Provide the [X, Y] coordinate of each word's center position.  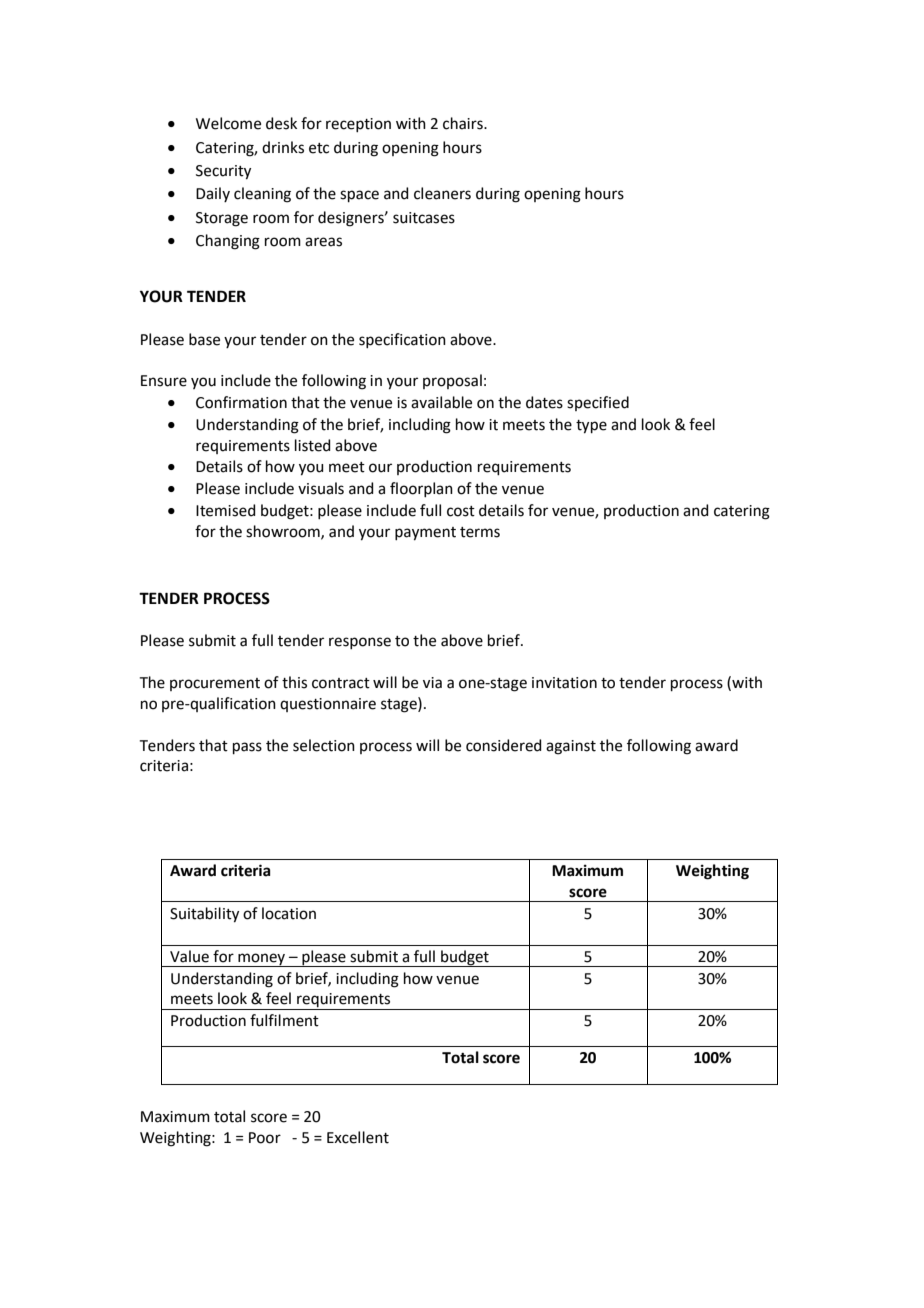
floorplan [421, 489]
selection [324, 745]
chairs [464, 123]
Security [223, 172]
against [571, 747]
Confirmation [241, 402]
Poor [265, 1138]
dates [544, 402]
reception [358, 125]
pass [247, 748]
